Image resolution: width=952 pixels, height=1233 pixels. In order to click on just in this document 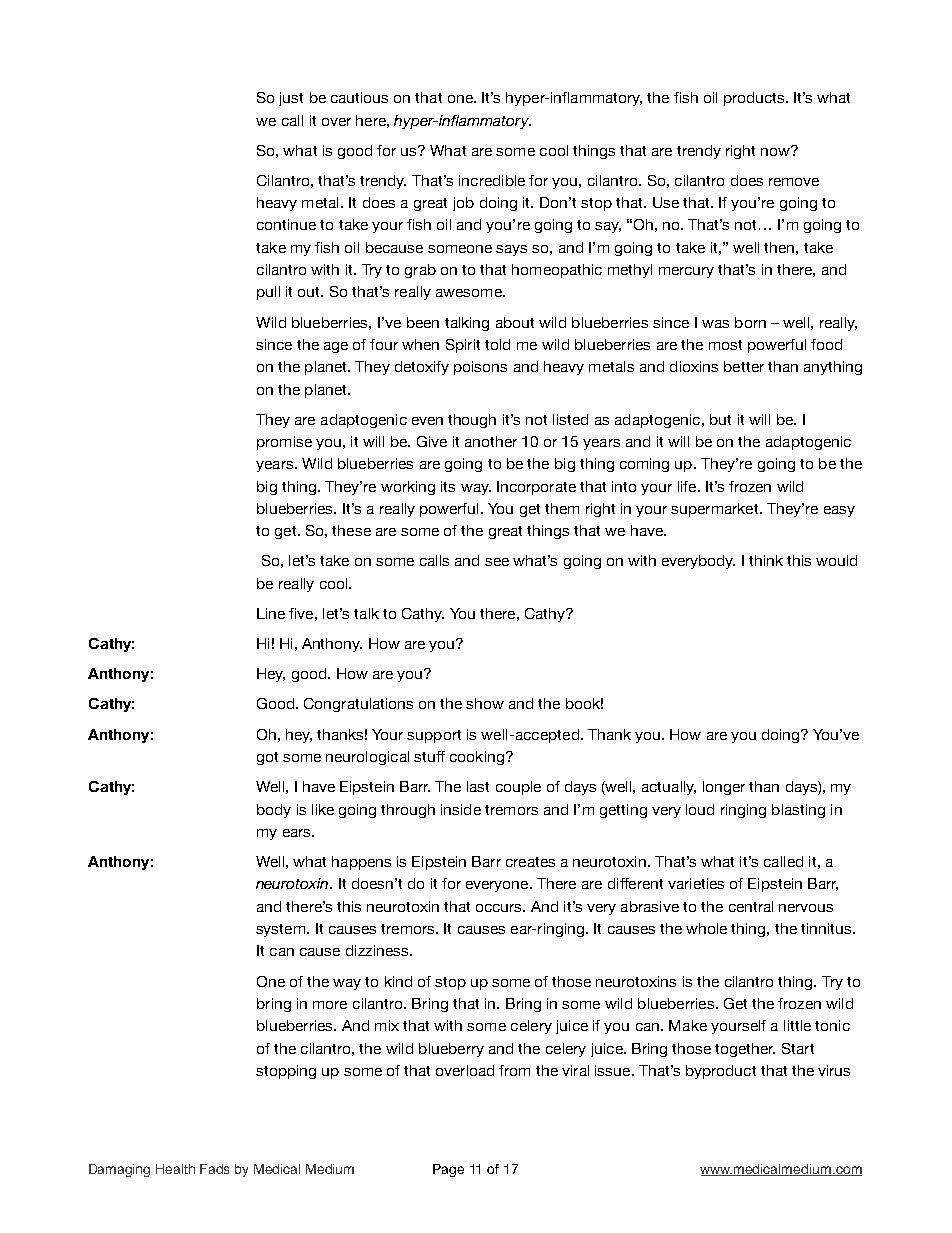, I will do `click(291, 99)`.
